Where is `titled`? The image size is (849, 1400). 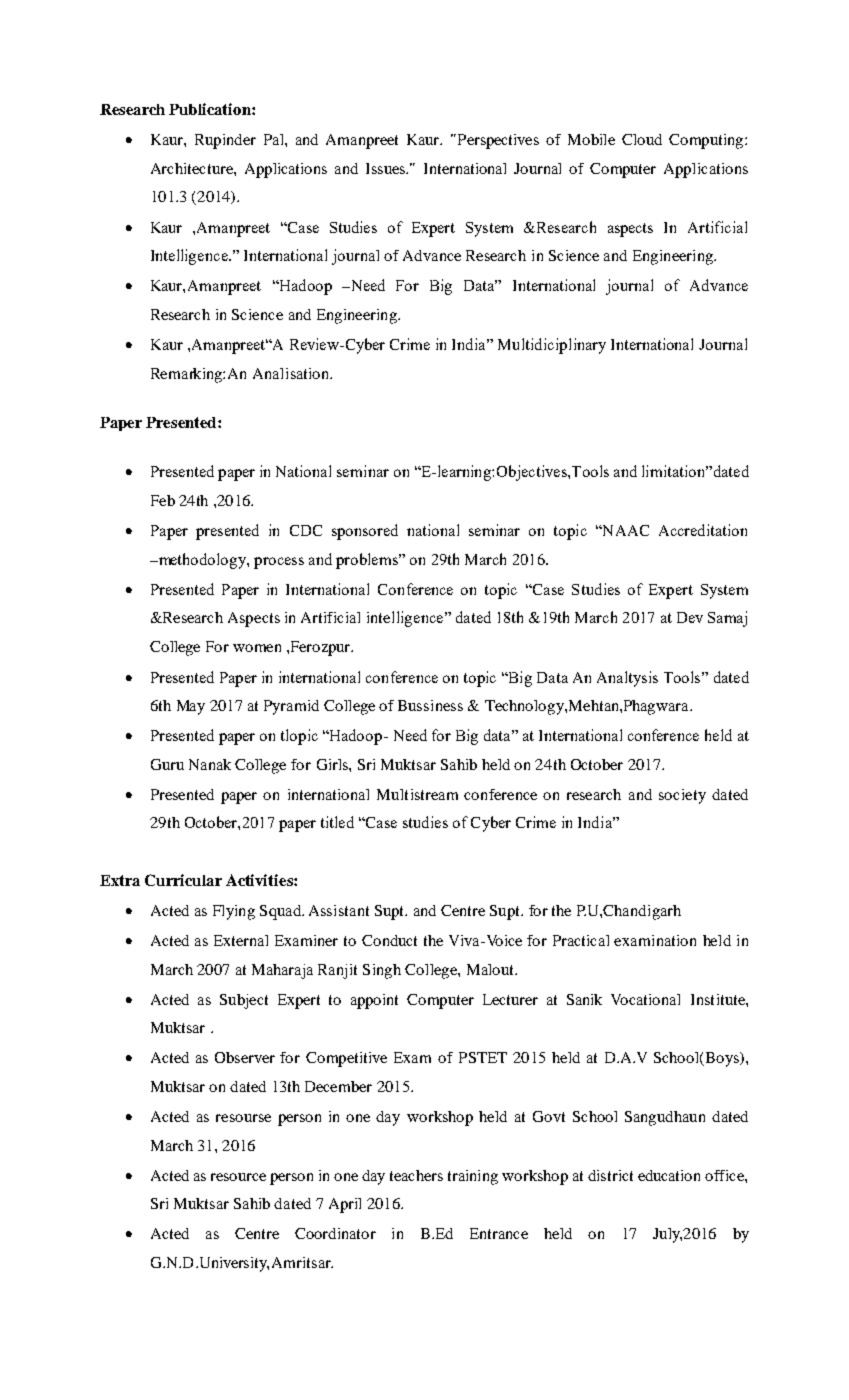
titled is located at coordinates (337, 822).
